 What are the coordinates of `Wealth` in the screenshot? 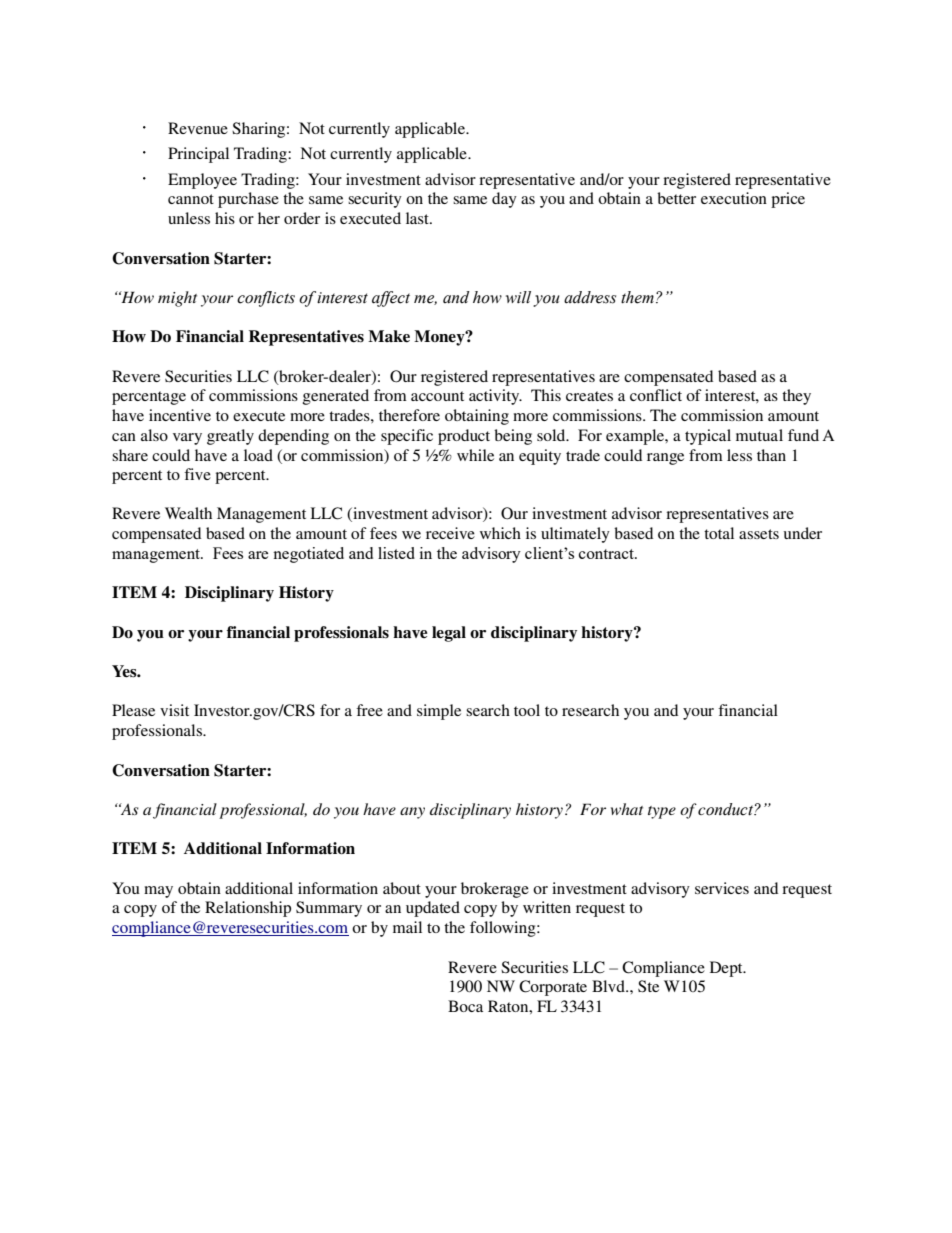 It's located at (188, 513).
